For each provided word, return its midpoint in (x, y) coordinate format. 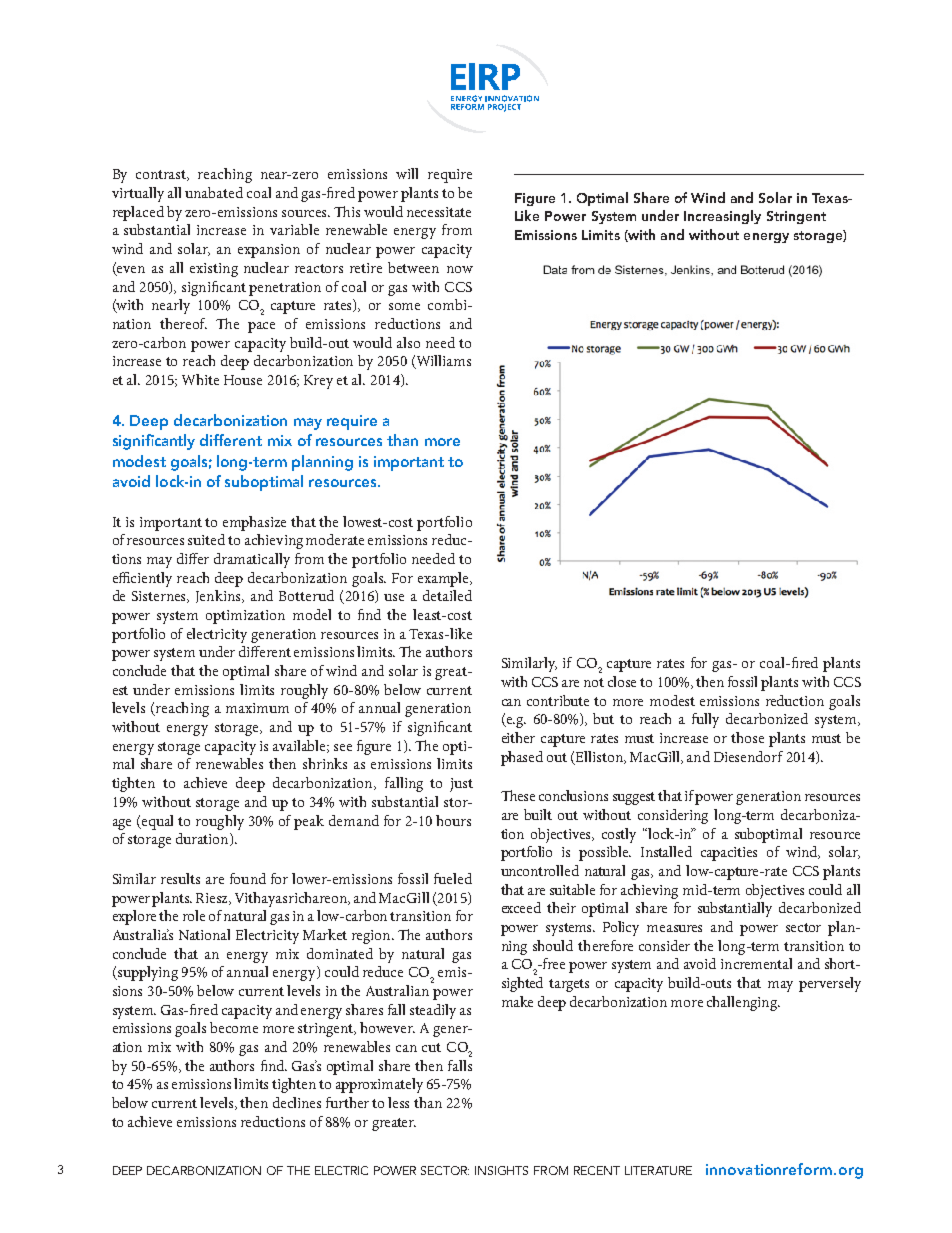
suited (206, 539)
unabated (214, 192)
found (248, 878)
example (444, 579)
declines (297, 1102)
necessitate (439, 212)
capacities (729, 854)
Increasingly (722, 217)
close (622, 681)
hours (453, 820)
